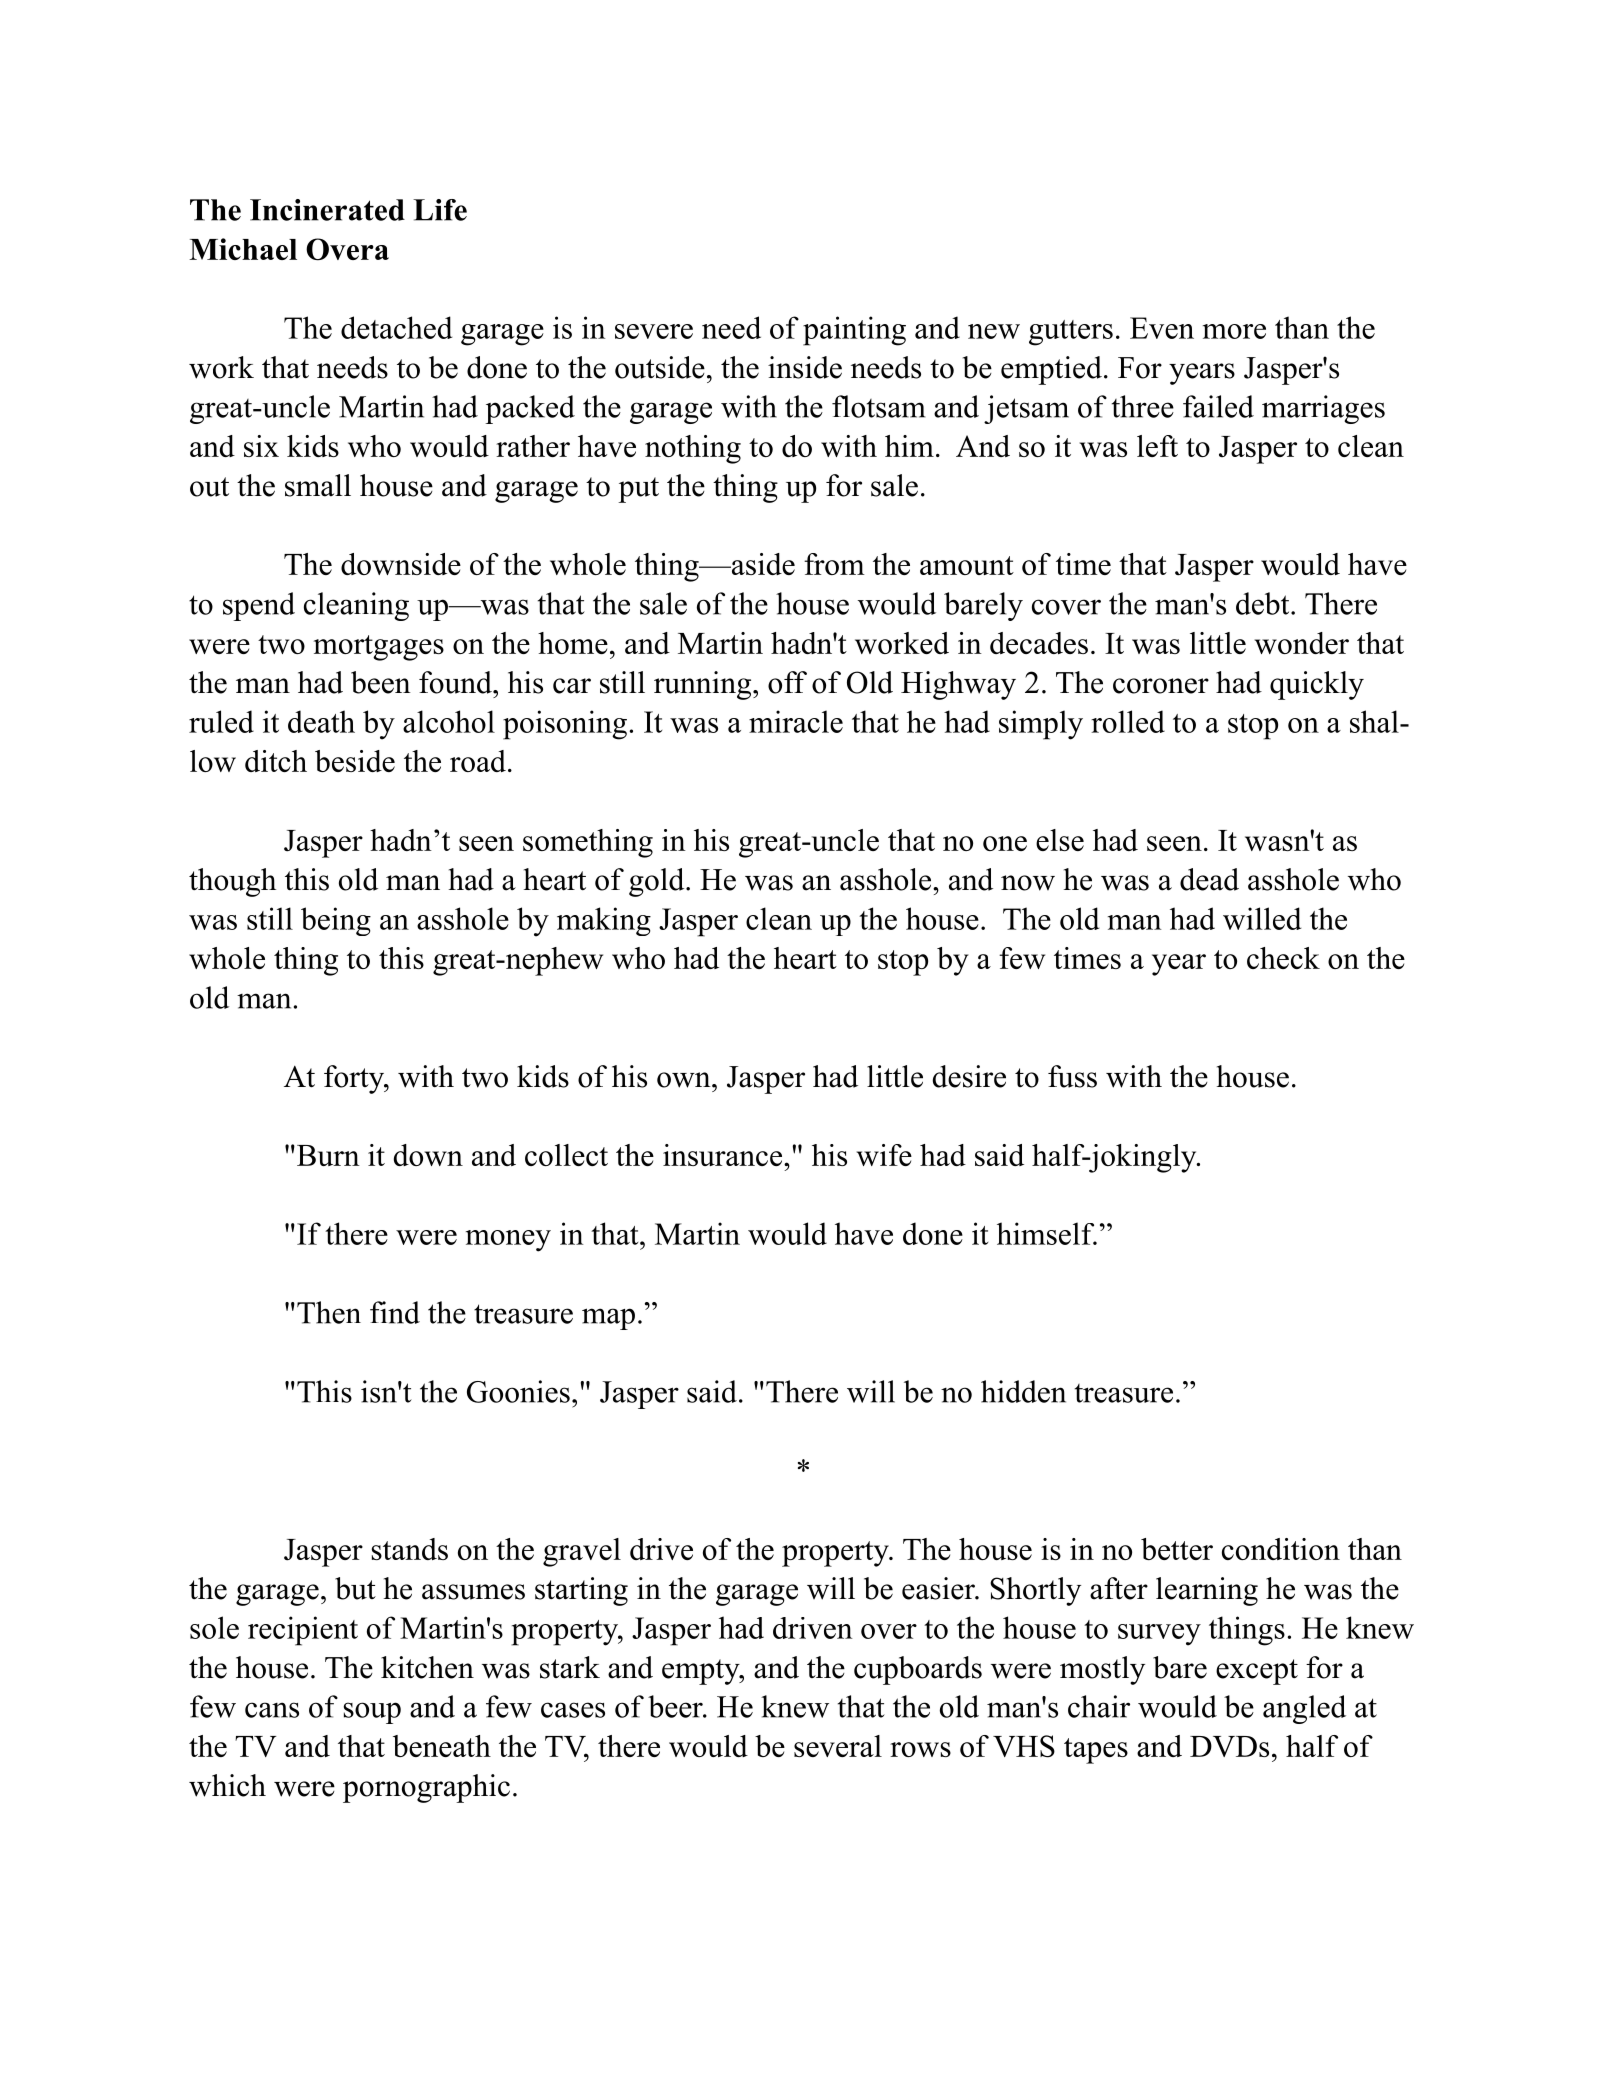 The height and width of the screenshot is (2080, 1607). Describe the element at coordinates (372, 1713) in the screenshot. I see `soup` at that location.
